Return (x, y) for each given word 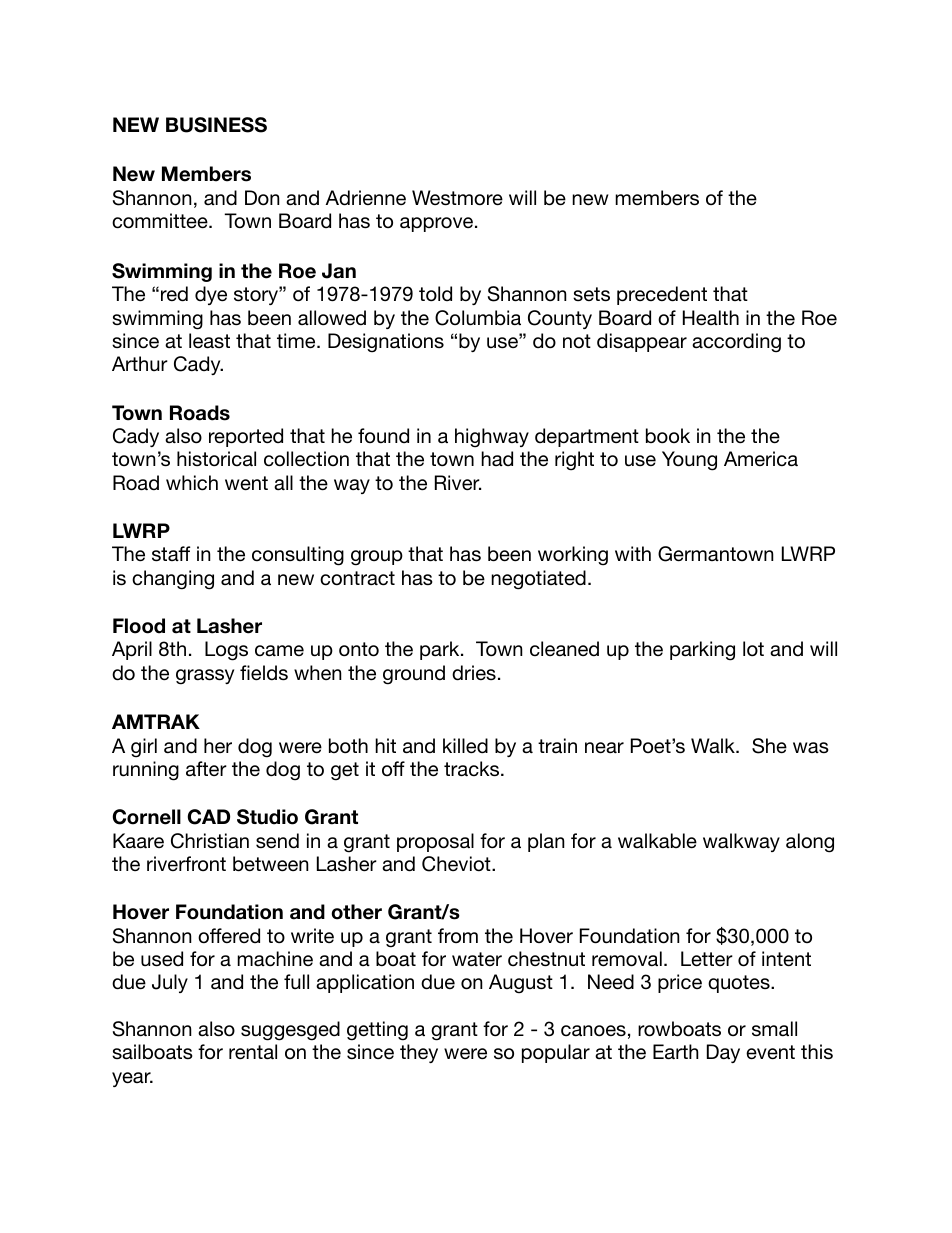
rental (253, 1052)
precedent (662, 295)
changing (173, 580)
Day (723, 1053)
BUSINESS (216, 125)
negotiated (538, 580)
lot (753, 649)
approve (436, 224)
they (419, 1053)
